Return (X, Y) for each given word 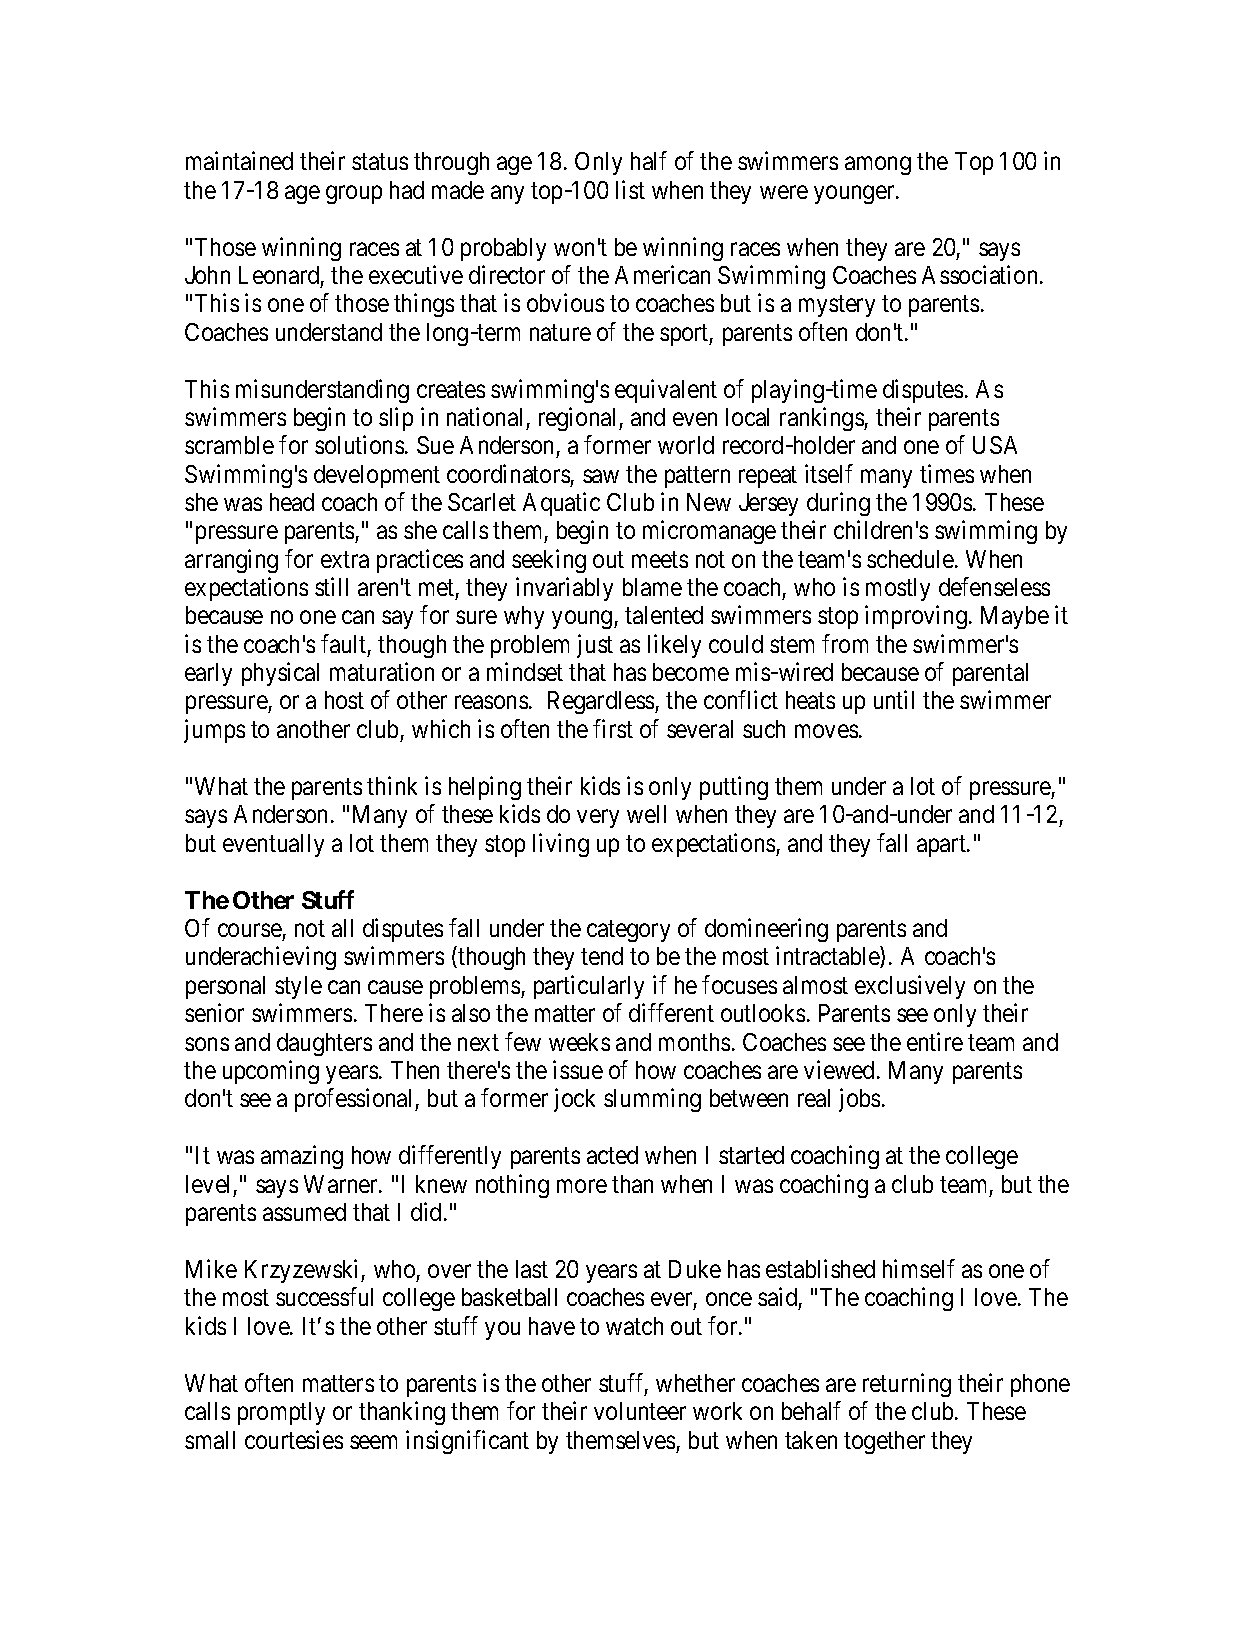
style (298, 987)
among (878, 166)
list (630, 189)
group (354, 194)
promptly (281, 1413)
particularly (589, 987)
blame (652, 587)
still (331, 586)
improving (916, 617)
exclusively (910, 987)
